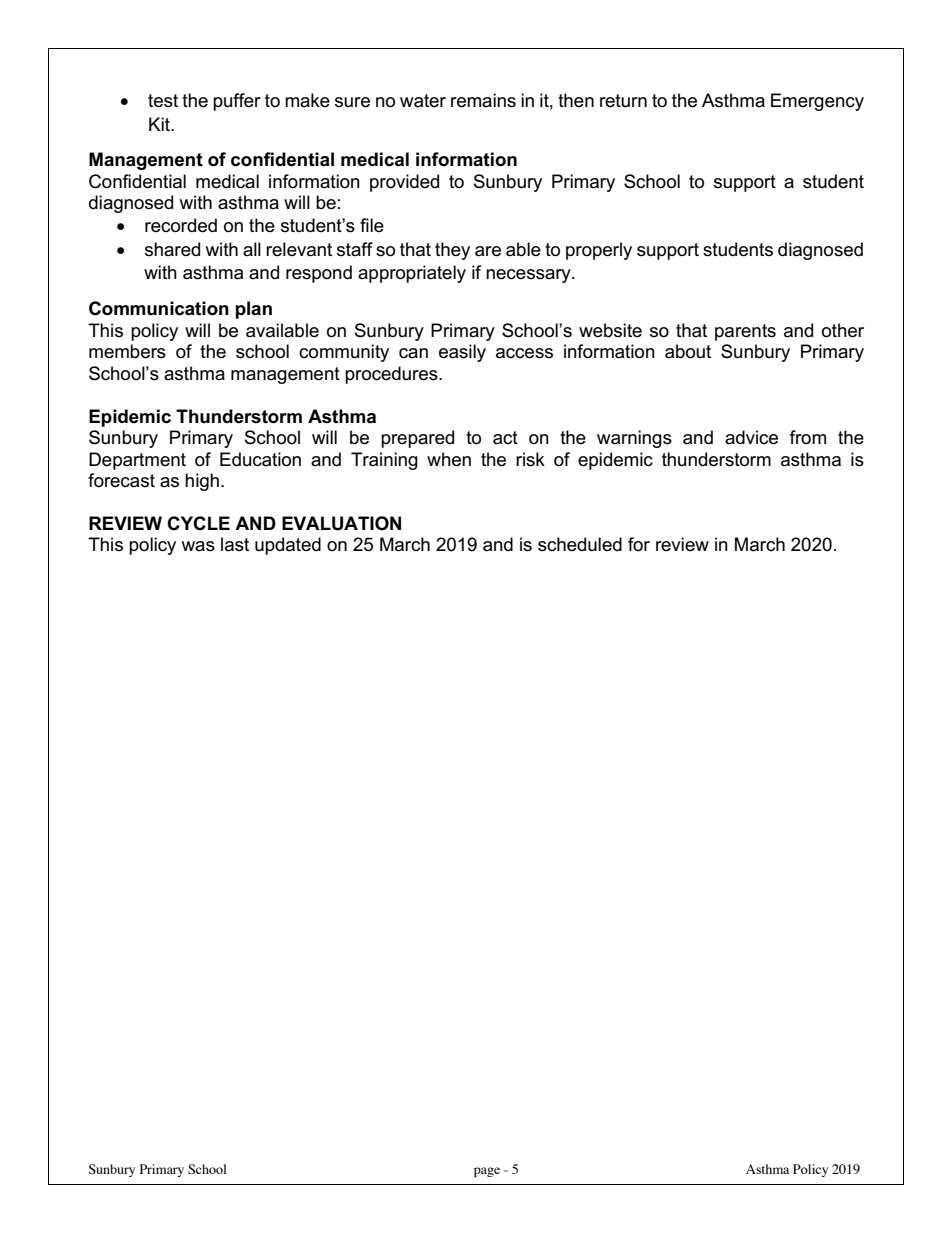  What do you see at coordinates (288, 546) in the image?
I see `updated` at bounding box center [288, 546].
